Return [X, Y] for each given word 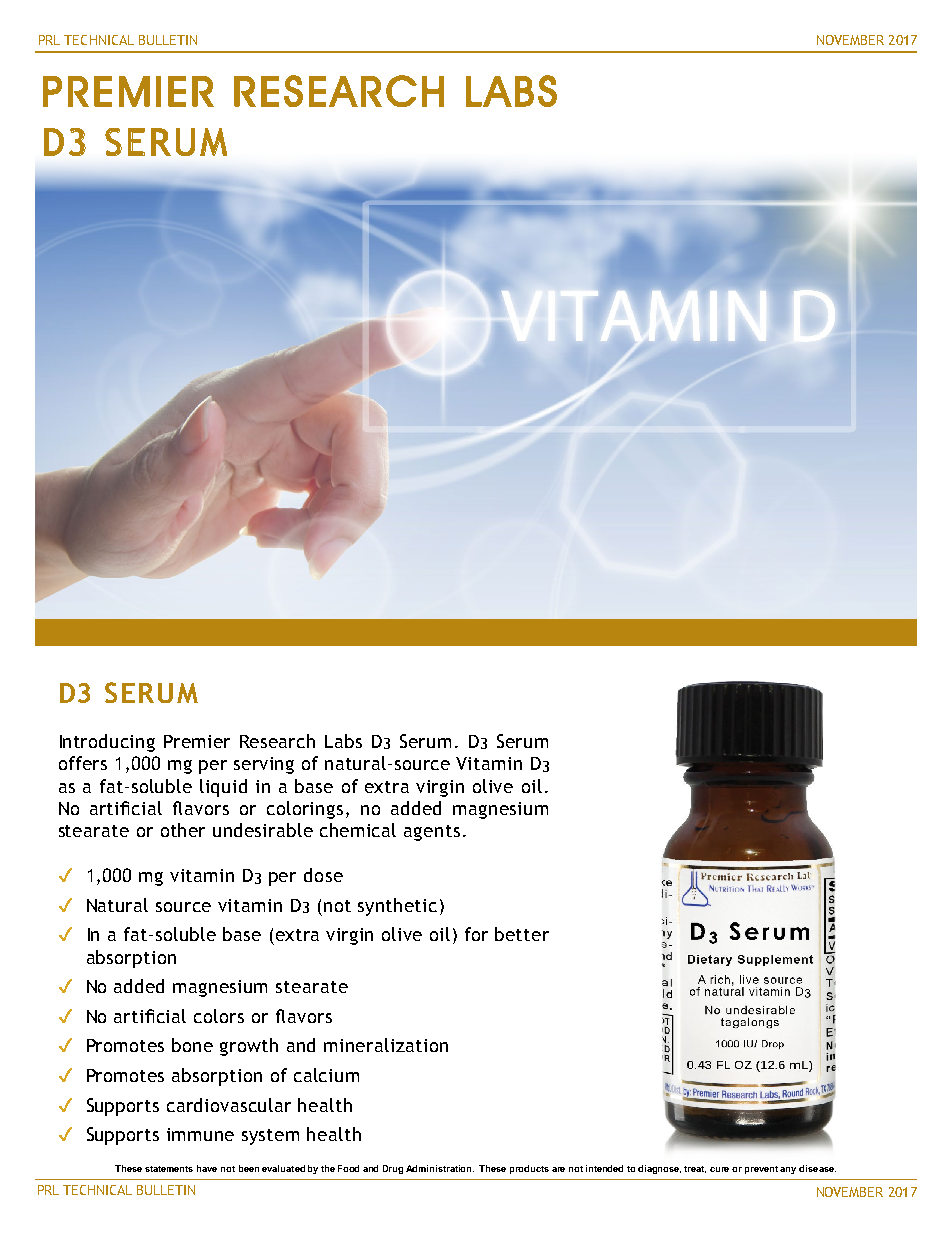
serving [264, 765]
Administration [440, 1168]
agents [432, 833]
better [522, 934]
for [476, 934]
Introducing [107, 743]
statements [169, 1169]
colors [219, 1016]
